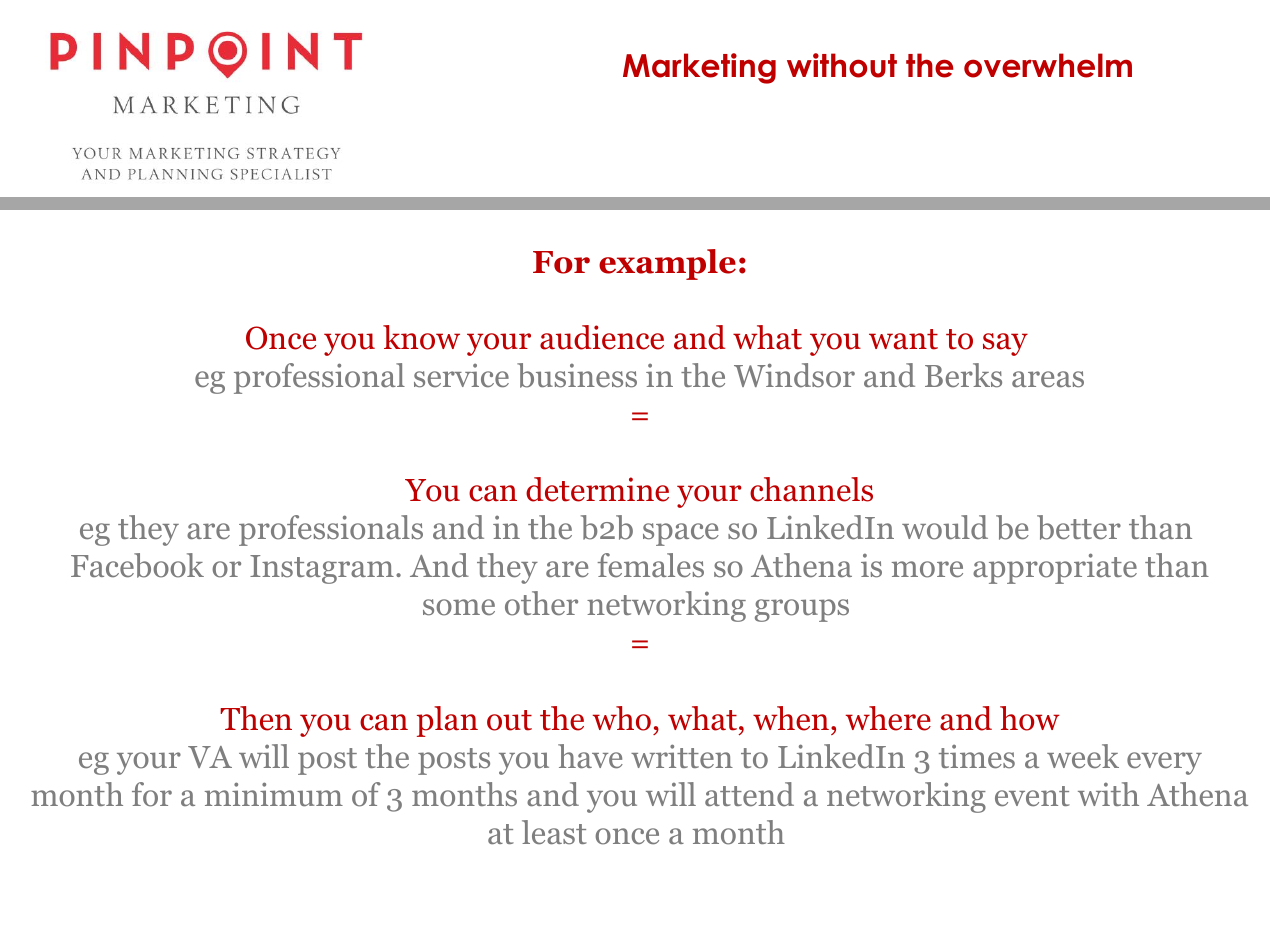 The height and width of the screenshot is (952, 1270). I want to click on females, so click(650, 565).
